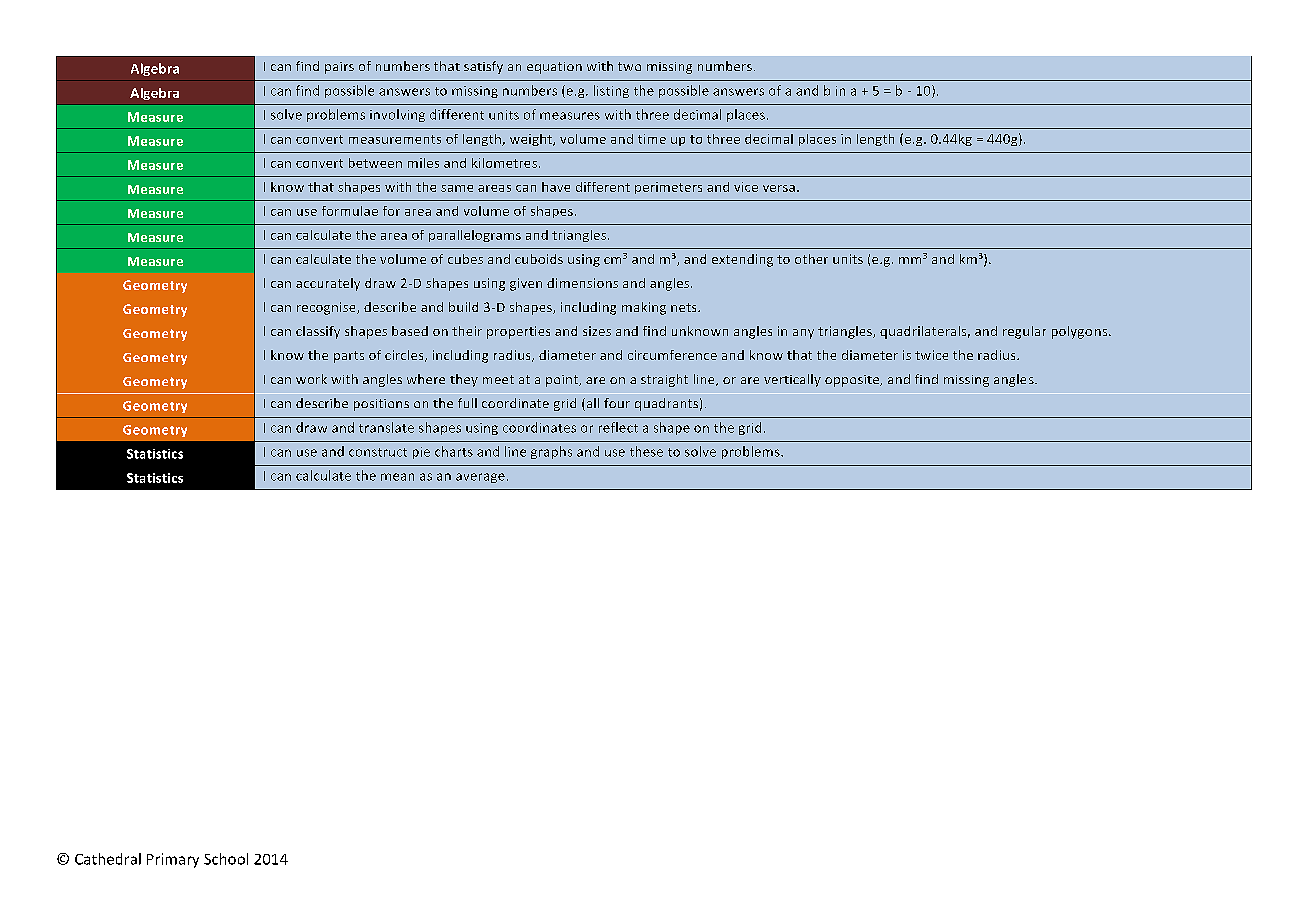  What do you see at coordinates (226, 859) in the page?
I see `School` at bounding box center [226, 859].
